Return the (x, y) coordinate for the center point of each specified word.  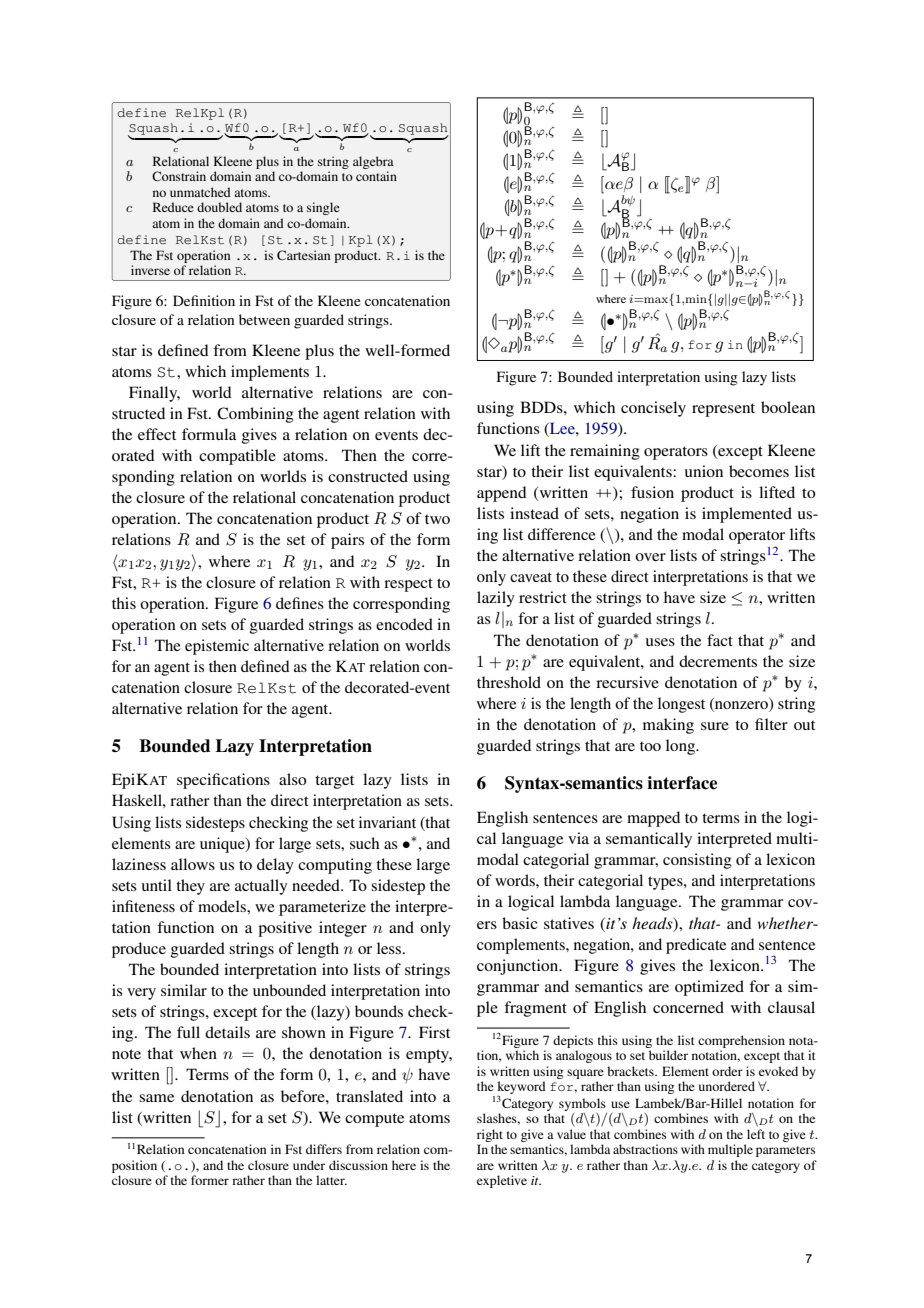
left (756, 1134)
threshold (509, 682)
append (502, 494)
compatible (237, 457)
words (516, 880)
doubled (219, 207)
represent (723, 410)
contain (376, 176)
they (190, 887)
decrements (718, 661)
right (490, 1135)
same (156, 1098)
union (704, 471)
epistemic (217, 647)
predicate (696, 946)
